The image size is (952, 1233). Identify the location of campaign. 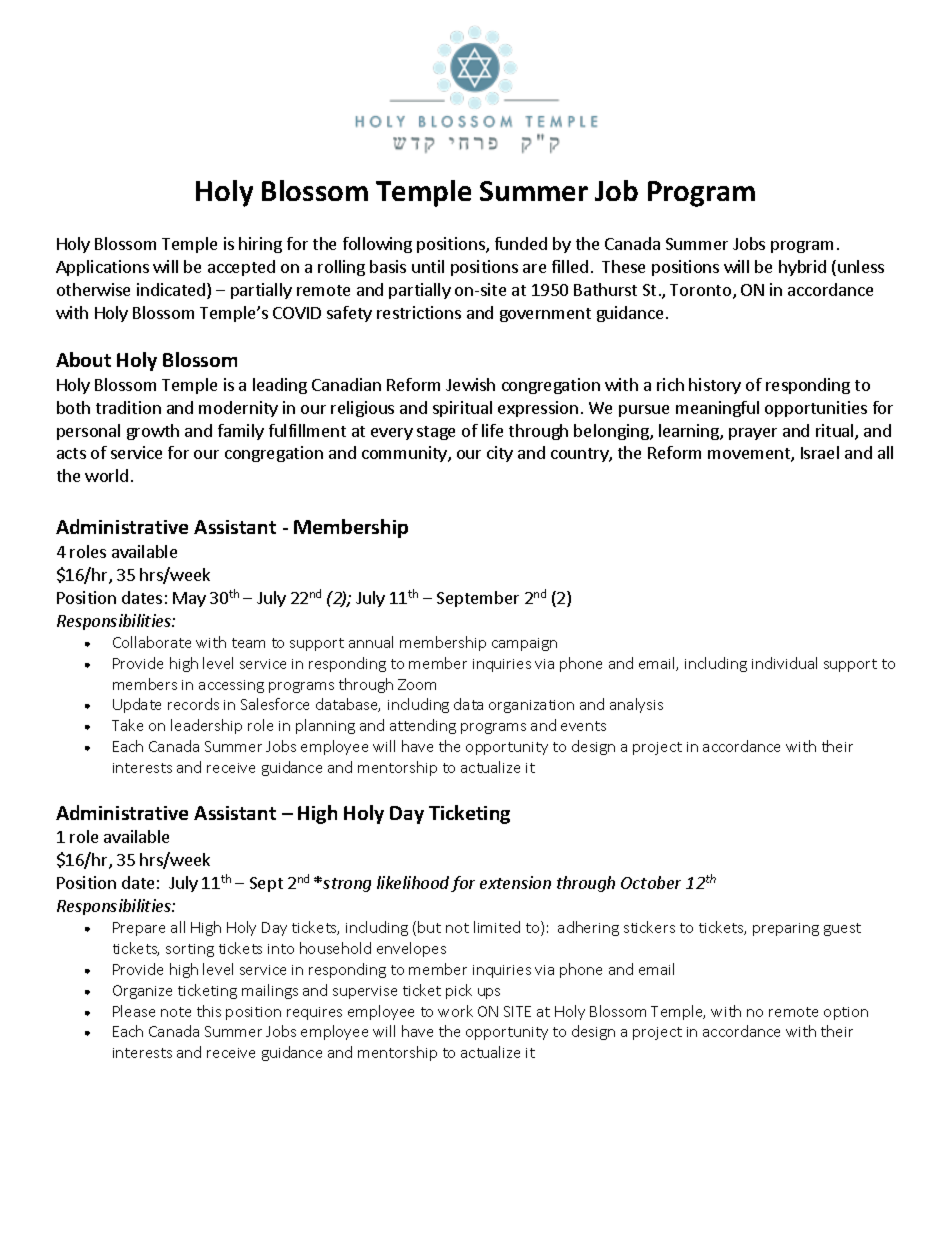
(524, 644).
